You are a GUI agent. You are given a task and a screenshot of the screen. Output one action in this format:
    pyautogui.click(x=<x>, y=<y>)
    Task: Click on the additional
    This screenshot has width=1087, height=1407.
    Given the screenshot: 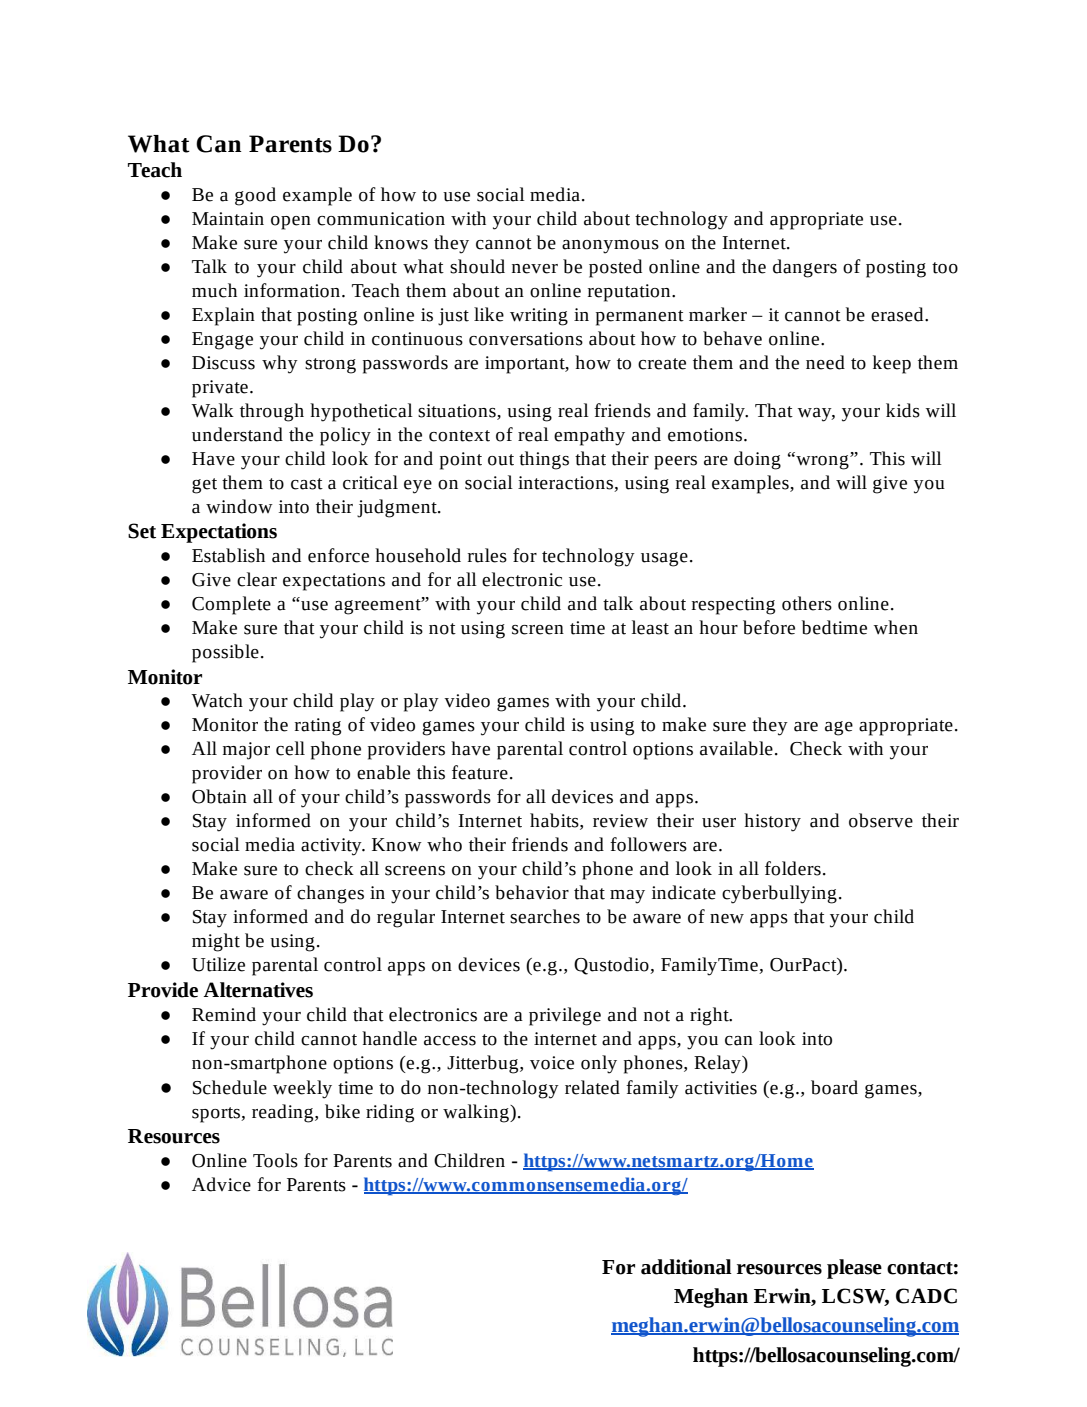 What is the action you would take?
    pyautogui.click(x=686, y=1267)
